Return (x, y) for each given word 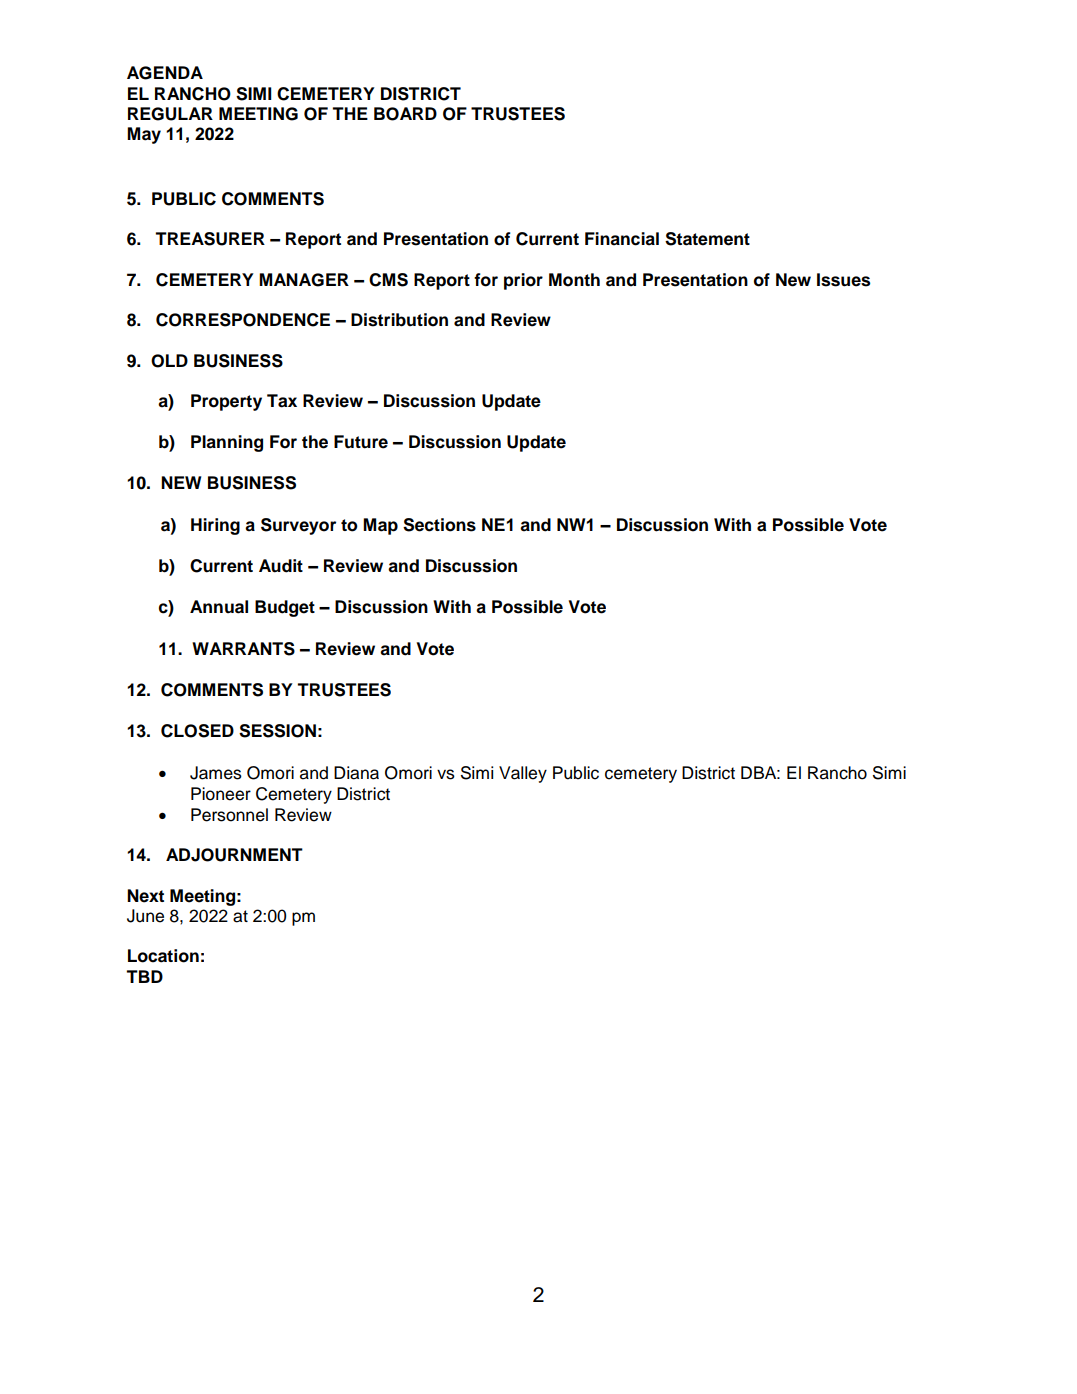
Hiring (215, 526)
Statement (707, 239)
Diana (356, 773)
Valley (523, 774)
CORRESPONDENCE (243, 320)
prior (523, 281)
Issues (843, 280)
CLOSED (197, 731)
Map (380, 526)
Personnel (229, 815)
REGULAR (170, 114)
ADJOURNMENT (234, 855)
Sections (439, 525)
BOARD (405, 114)
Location (163, 956)
